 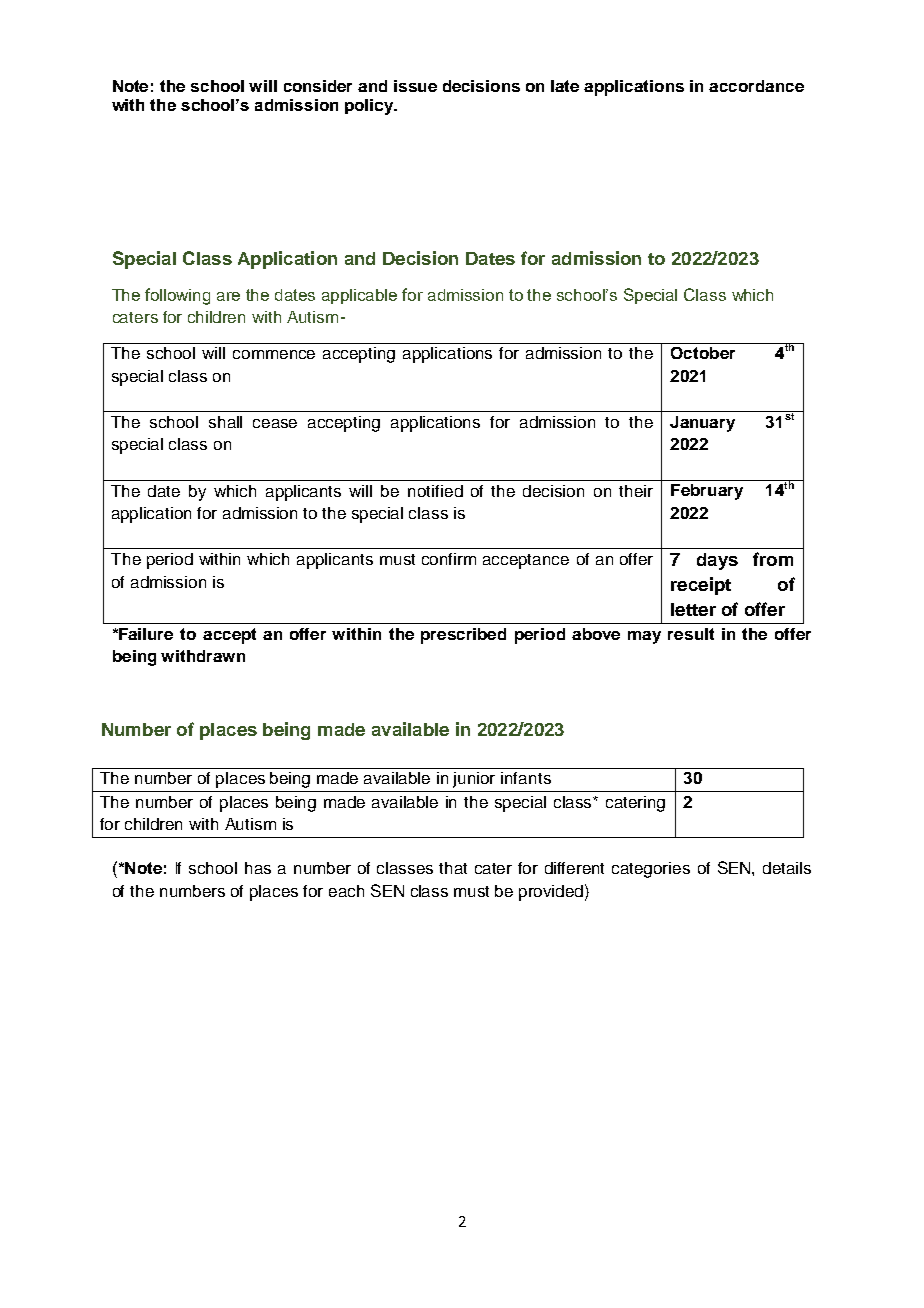 What do you see at coordinates (756, 86) in the page?
I see `accordance` at bounding box center [756, 86].
